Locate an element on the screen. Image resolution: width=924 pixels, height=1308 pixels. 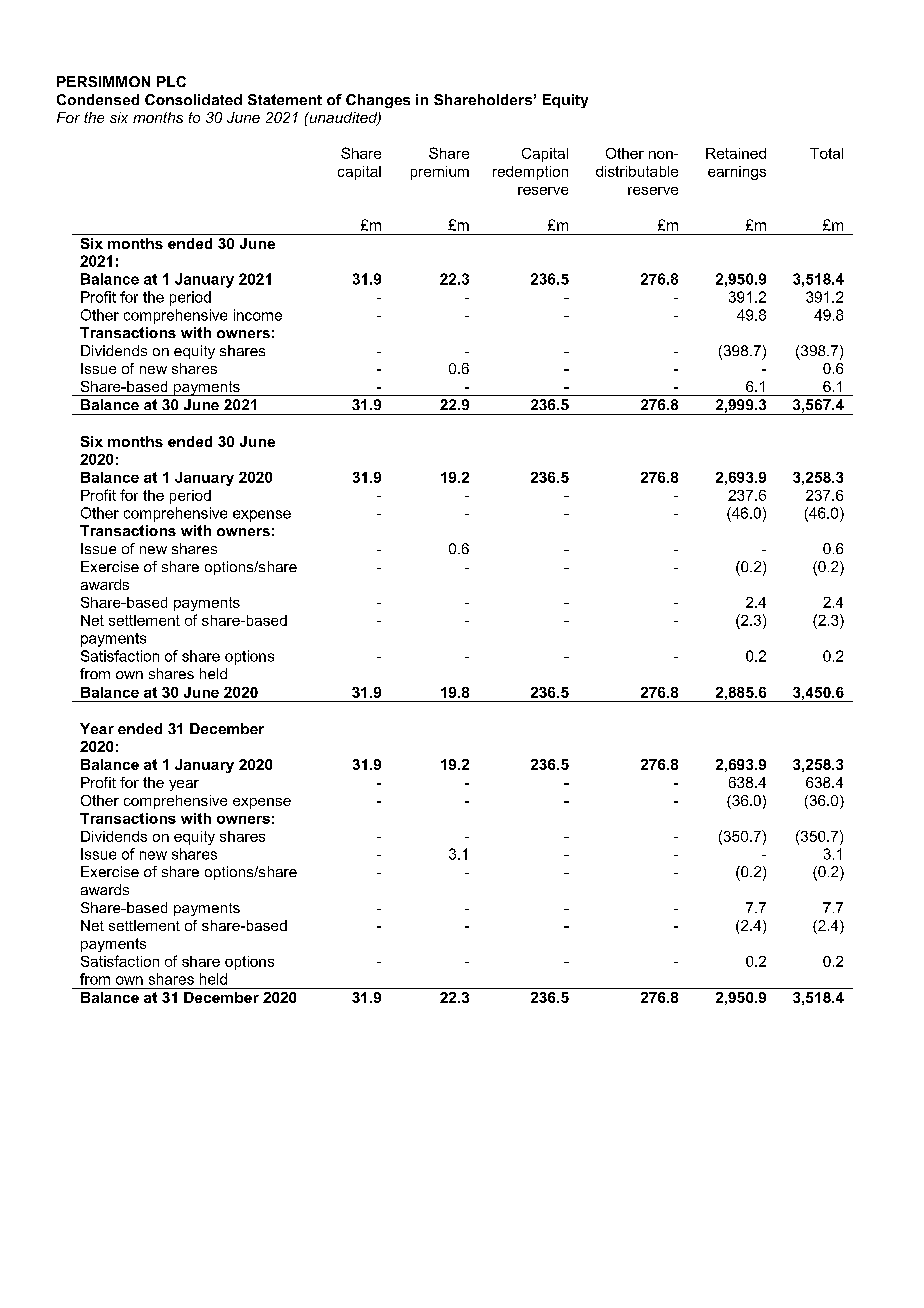
premium is located at coordinates (440, 173).
